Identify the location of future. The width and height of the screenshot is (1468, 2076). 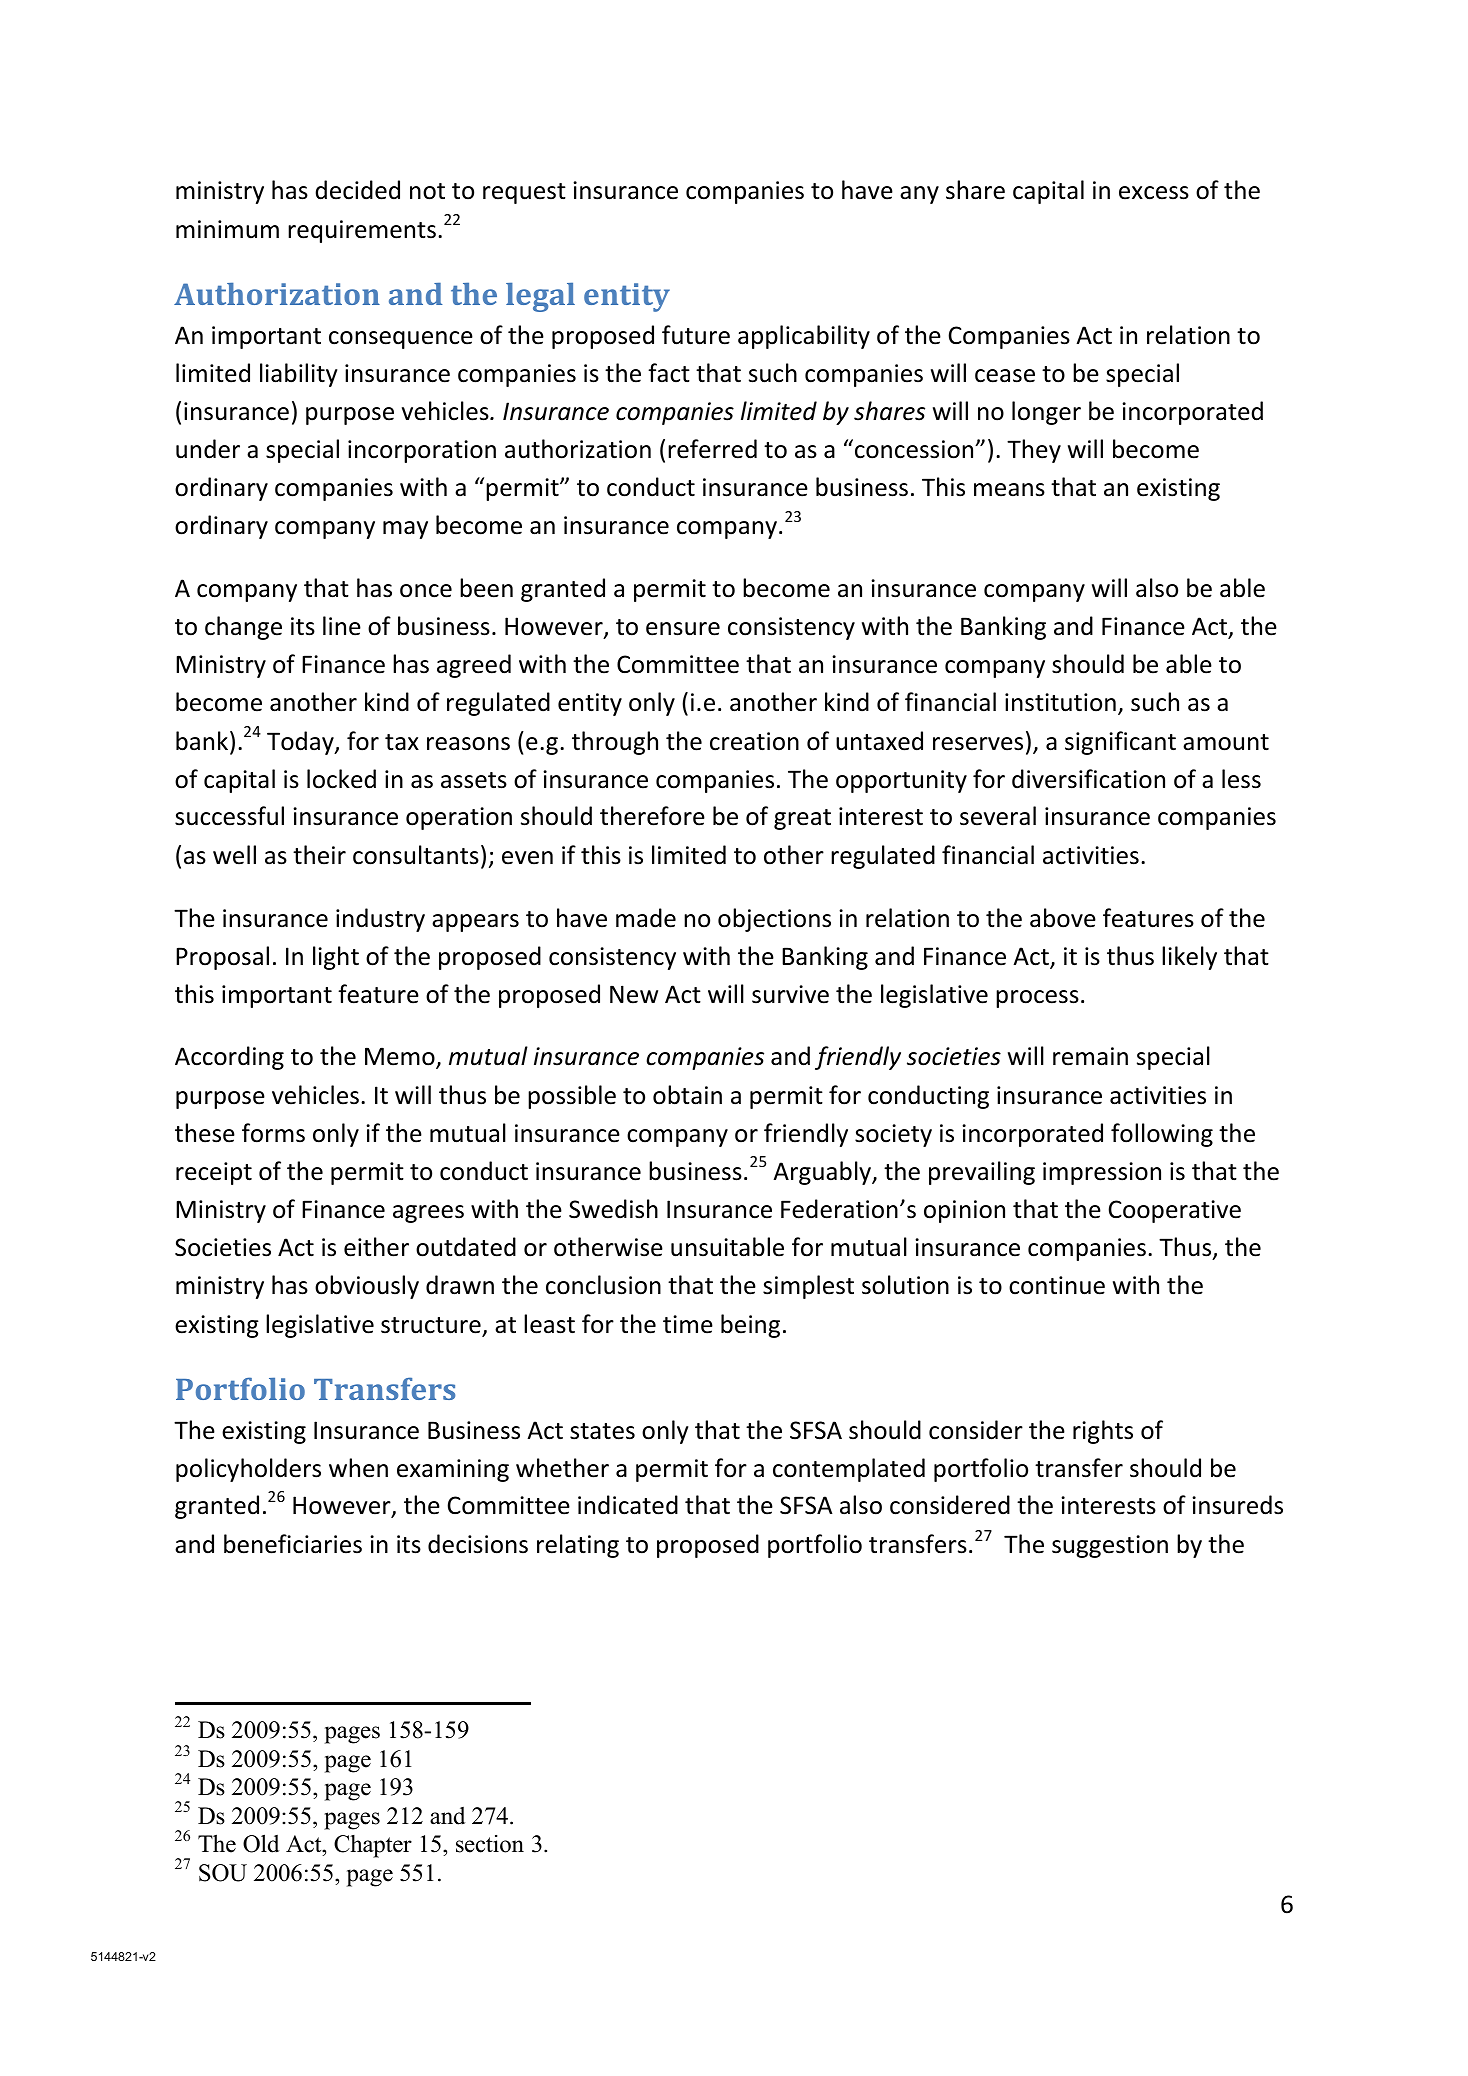
(696, 335).
